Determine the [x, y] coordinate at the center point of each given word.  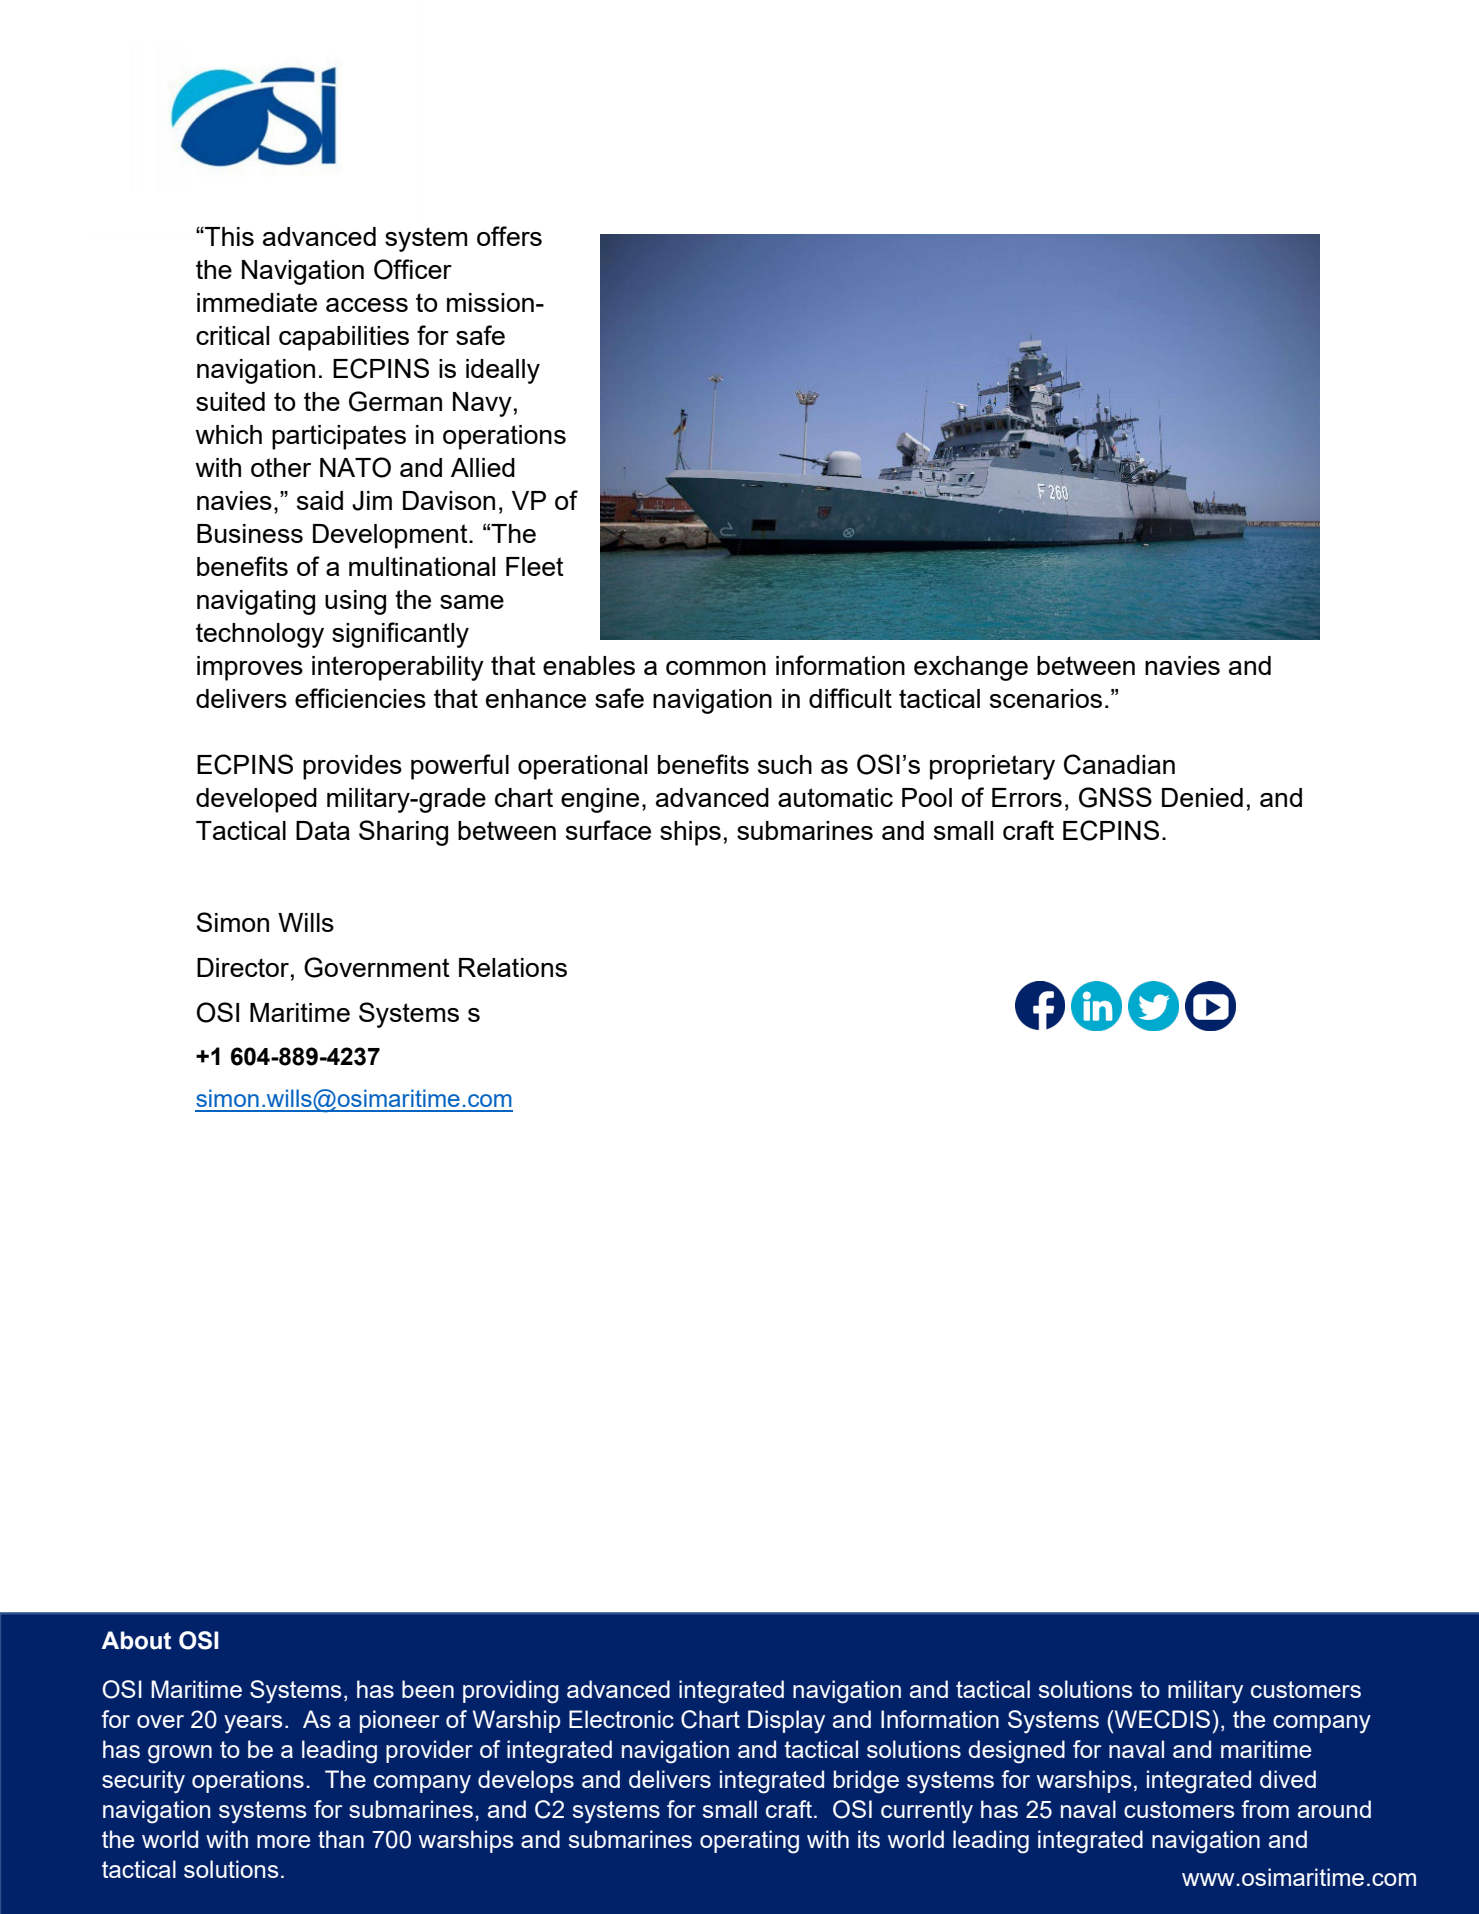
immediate [257, 302]
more [283, 1841]
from [1265, 1809]
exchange [971, 668]
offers [509, 236]
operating [749, 1842]
